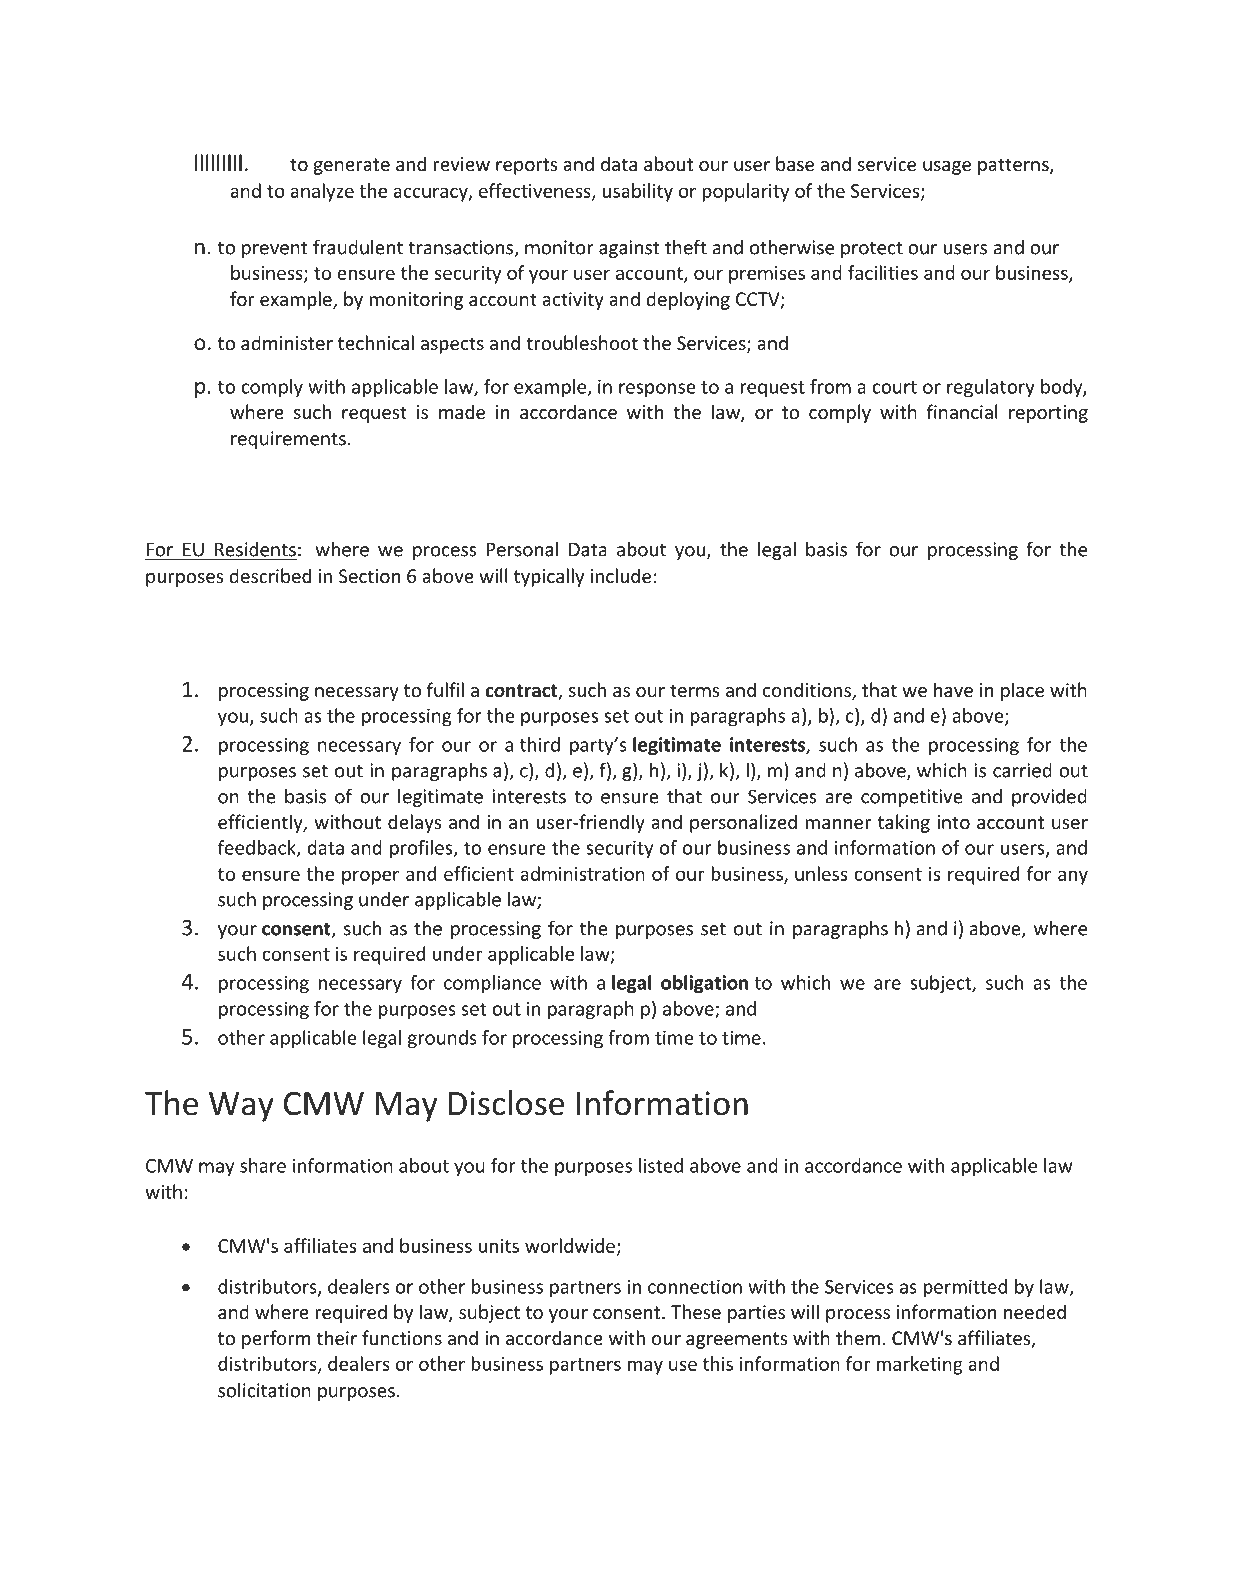 This screenshot has width=1233, height=1595. Describe the element at coordinates (694, 690) in the screenshot. I see `terms` at that location.
